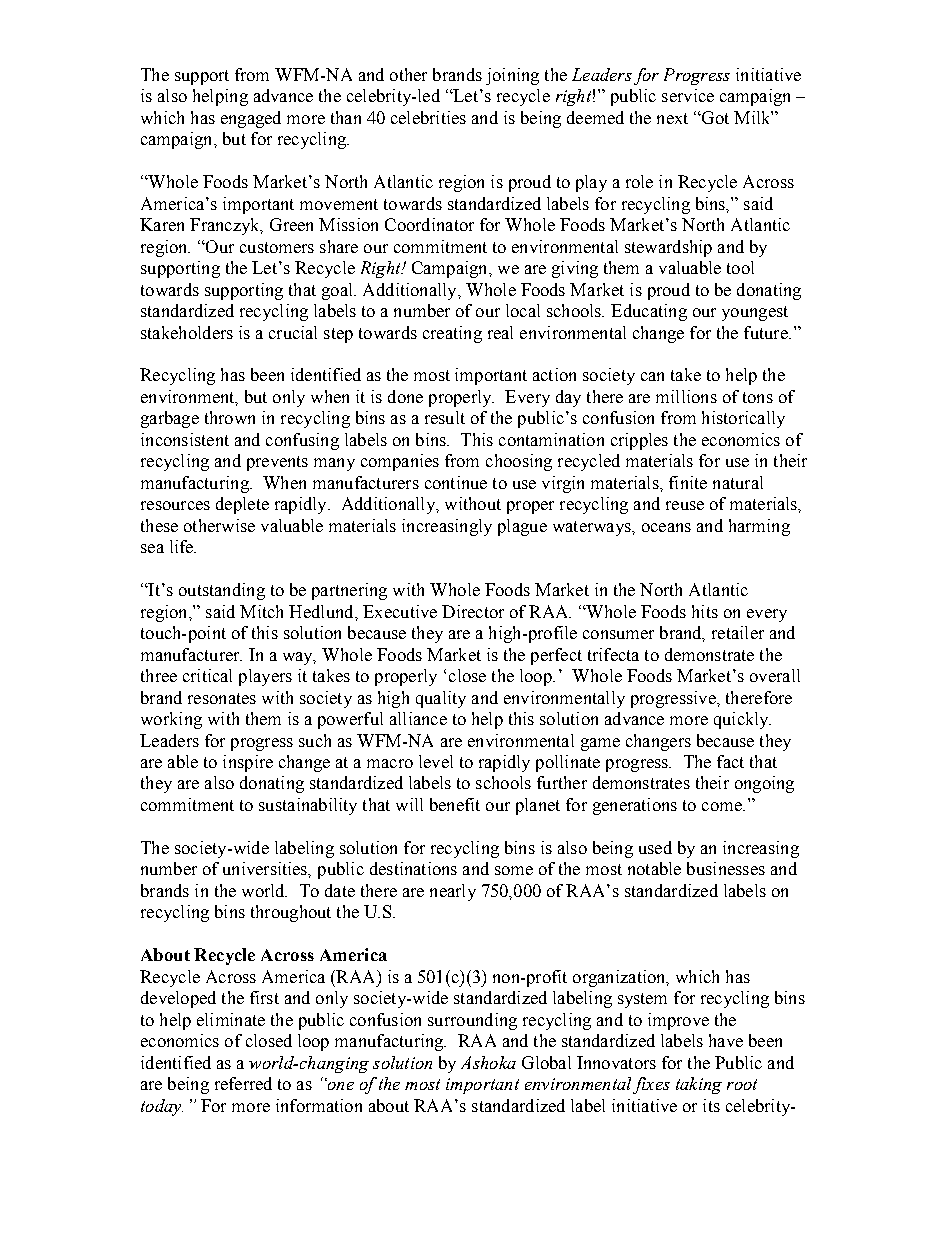 Image resolution: width=952 pixels, height=1233 pixels. What do you see at coordinates (445, 417) in the page?
I see `result` at bounding box center [445, 417].
